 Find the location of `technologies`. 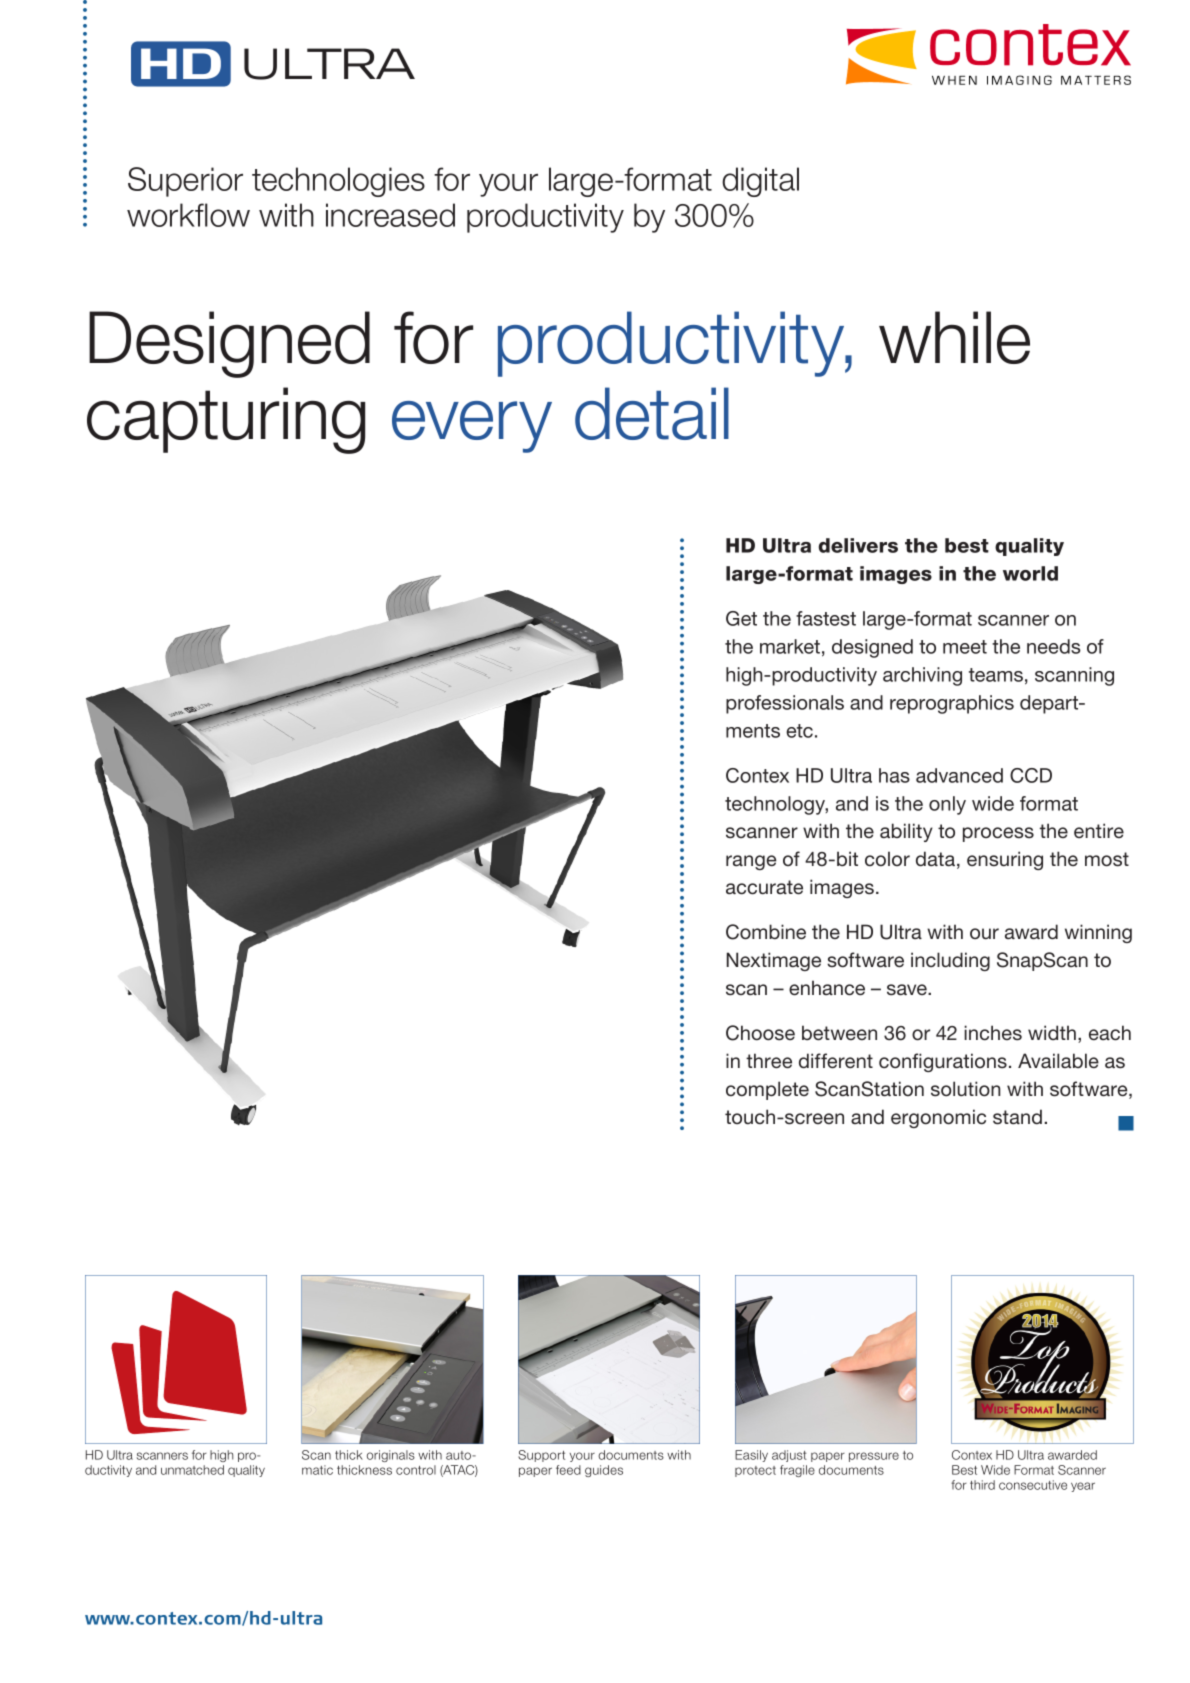

technologies is located at coordinates (338, 182).
